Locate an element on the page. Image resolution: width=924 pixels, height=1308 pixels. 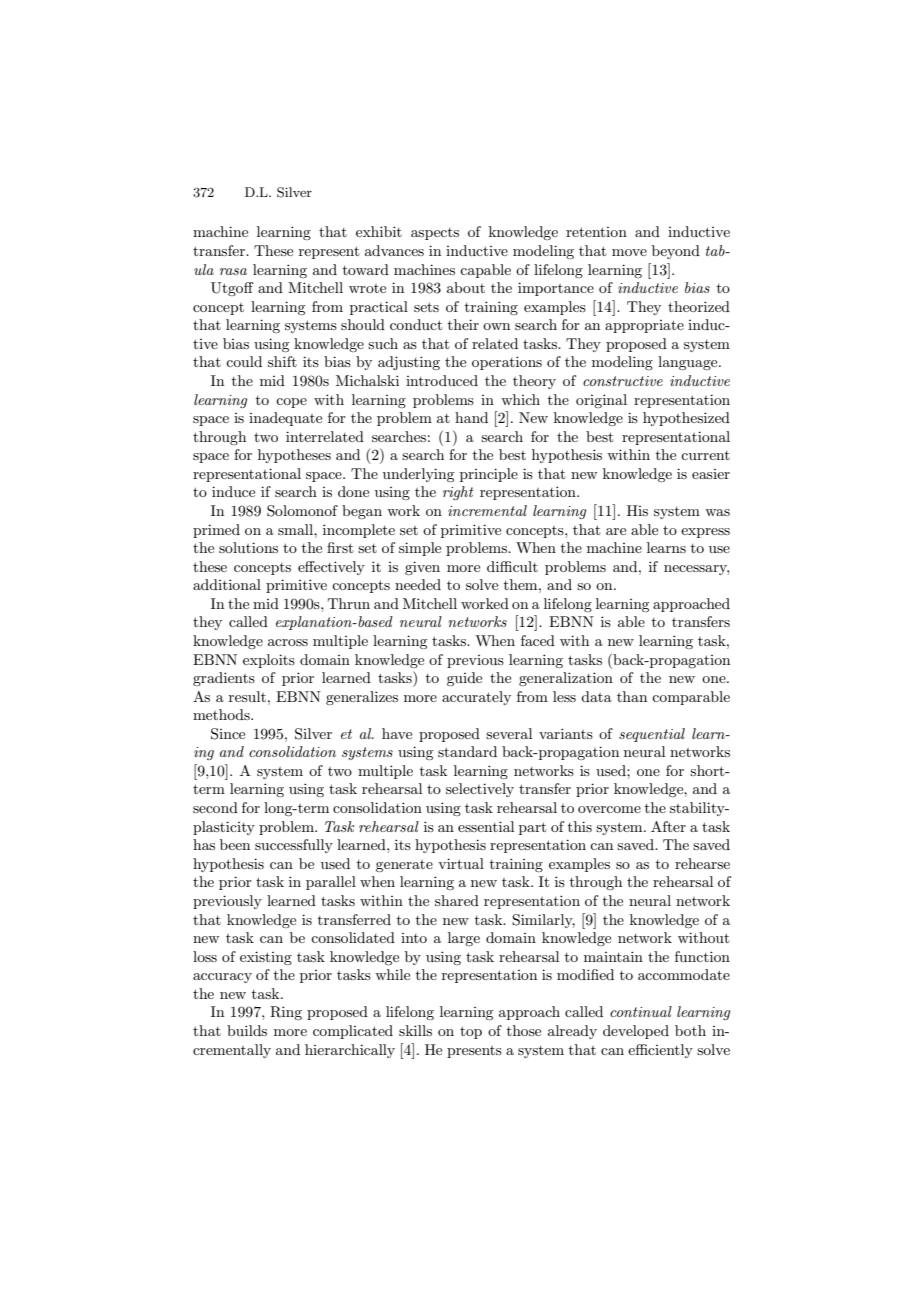
solutions is located at coordinates (248, 547).
